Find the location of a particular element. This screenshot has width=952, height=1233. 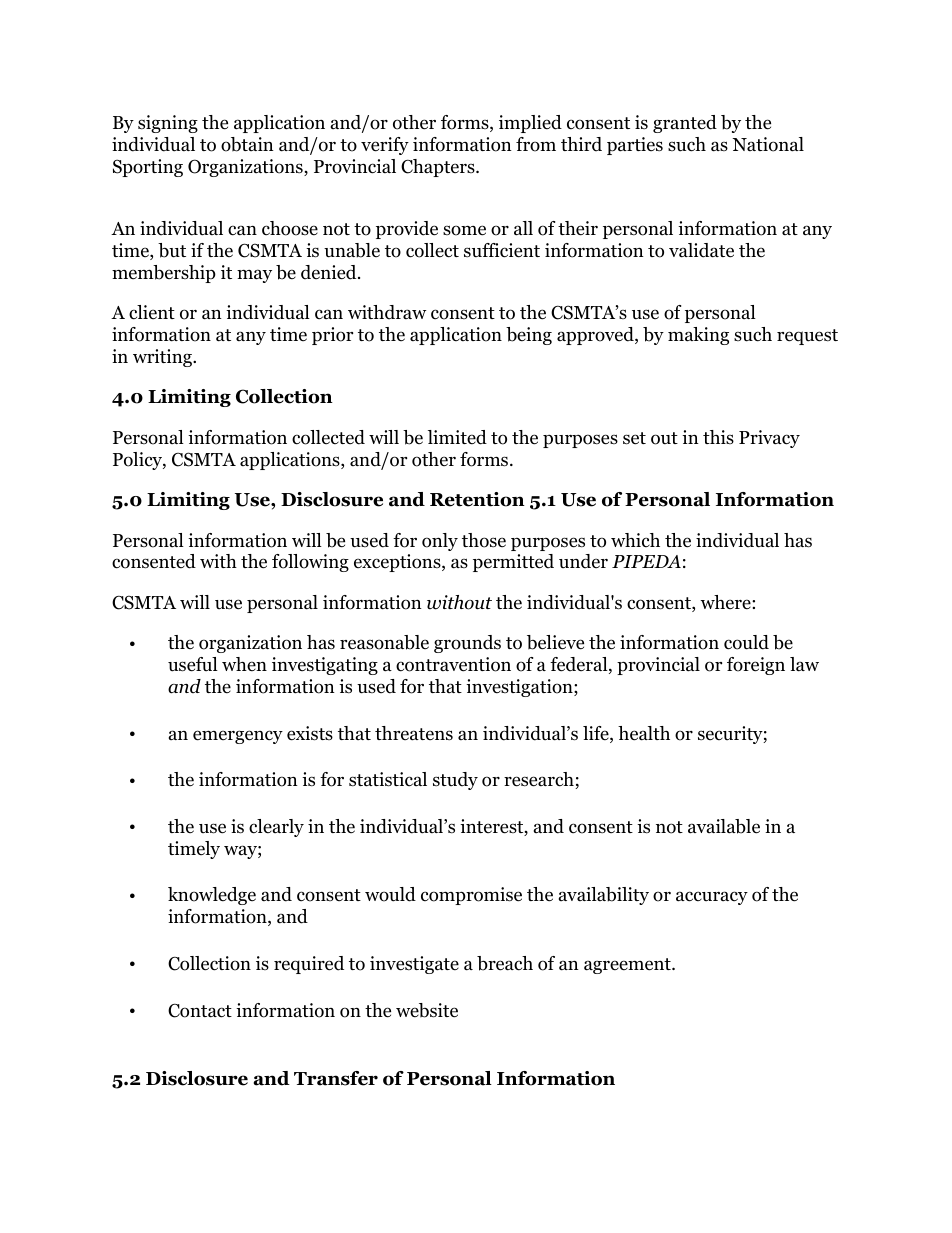

Chapters is located at coordinates (439, 168).
